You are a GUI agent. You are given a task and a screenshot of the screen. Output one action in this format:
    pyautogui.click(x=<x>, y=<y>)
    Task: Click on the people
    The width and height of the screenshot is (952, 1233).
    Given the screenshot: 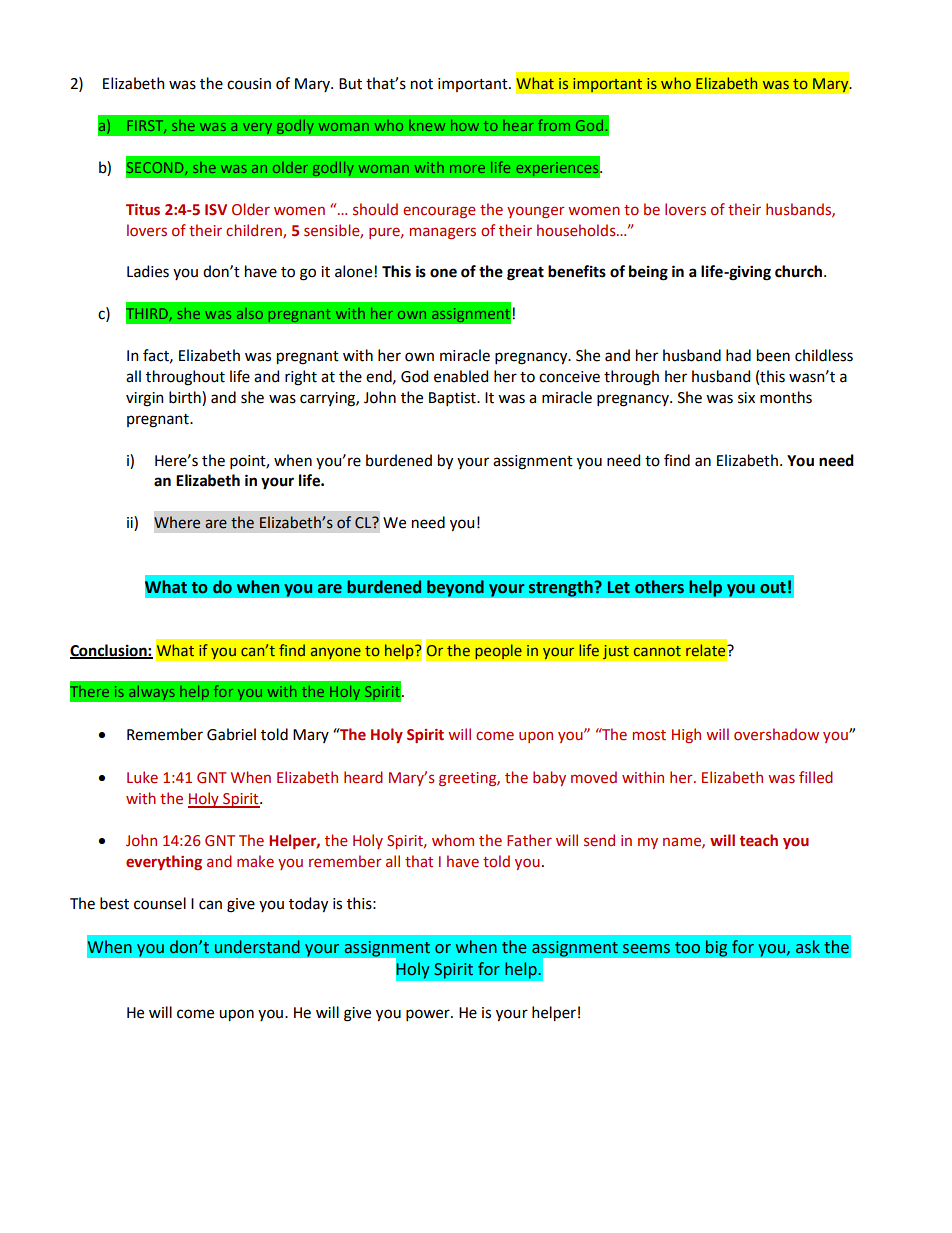 What is the action you would take?
    pyautogui.click(x=498, y=652)
